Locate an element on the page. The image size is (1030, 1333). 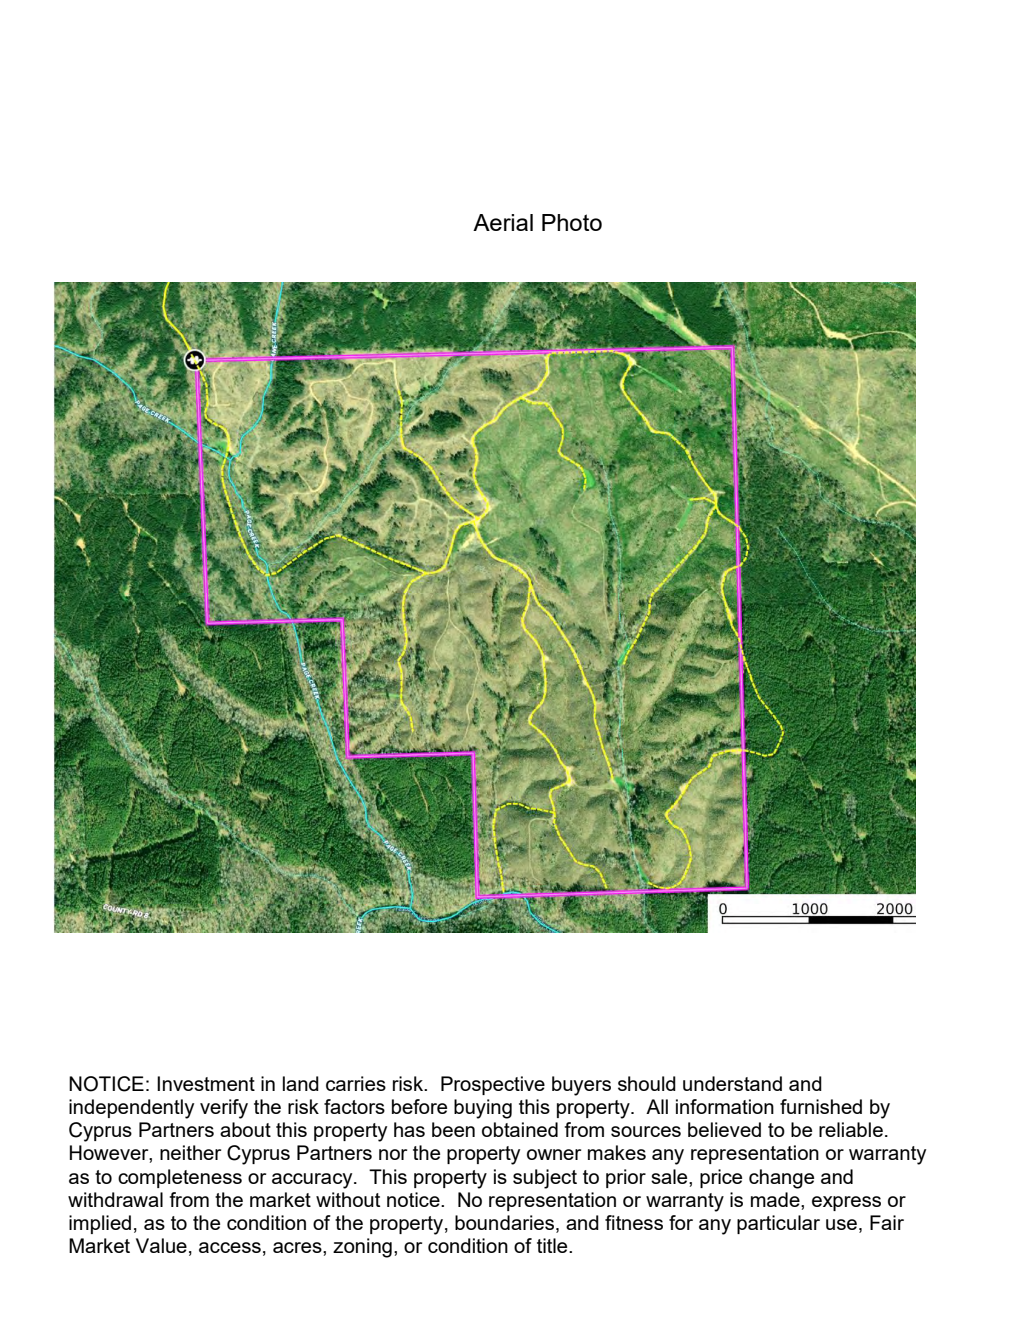
Prospective is located at coordinates (493, 1085).
